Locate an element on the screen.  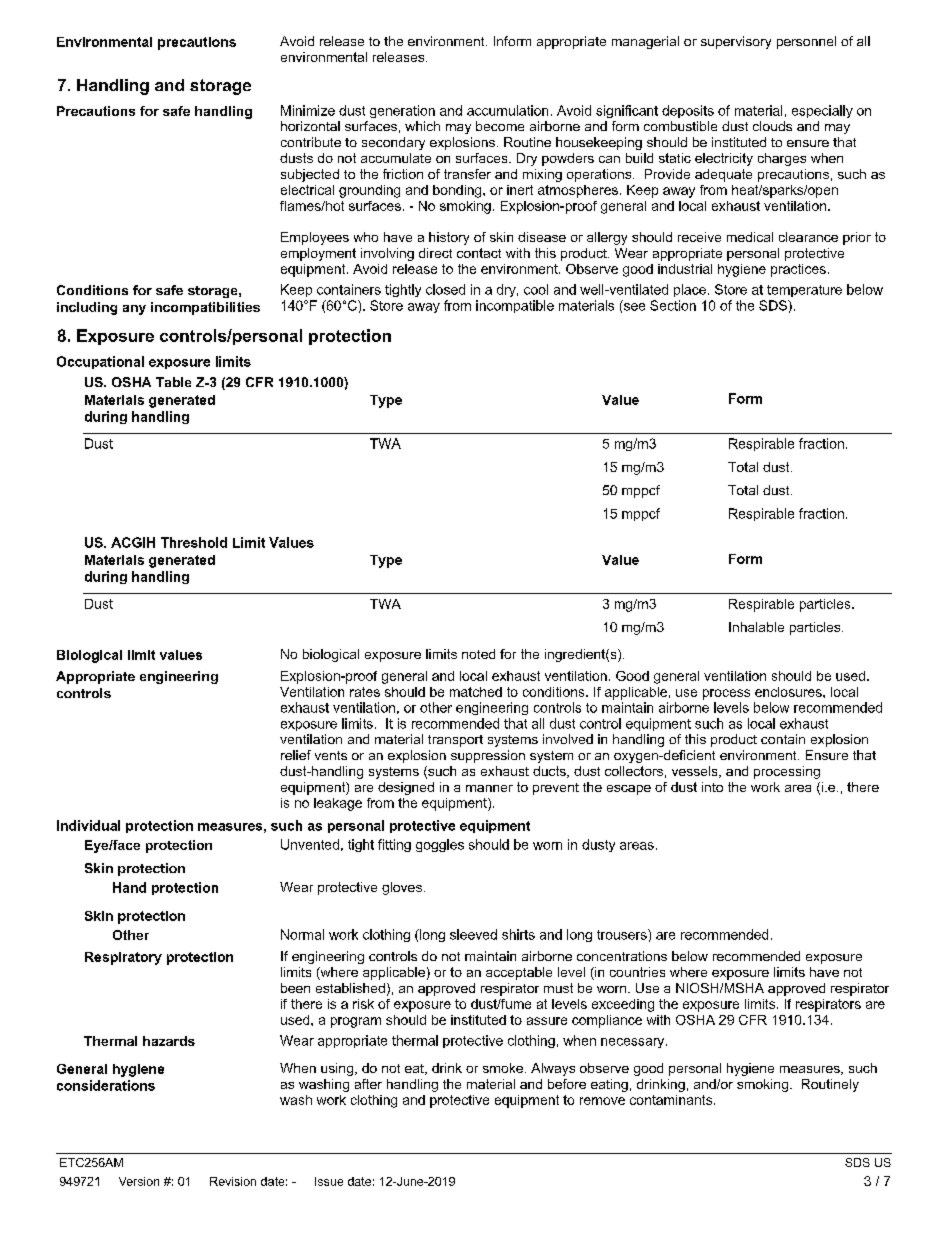
accumulation is located at coordinates (507, 110).
